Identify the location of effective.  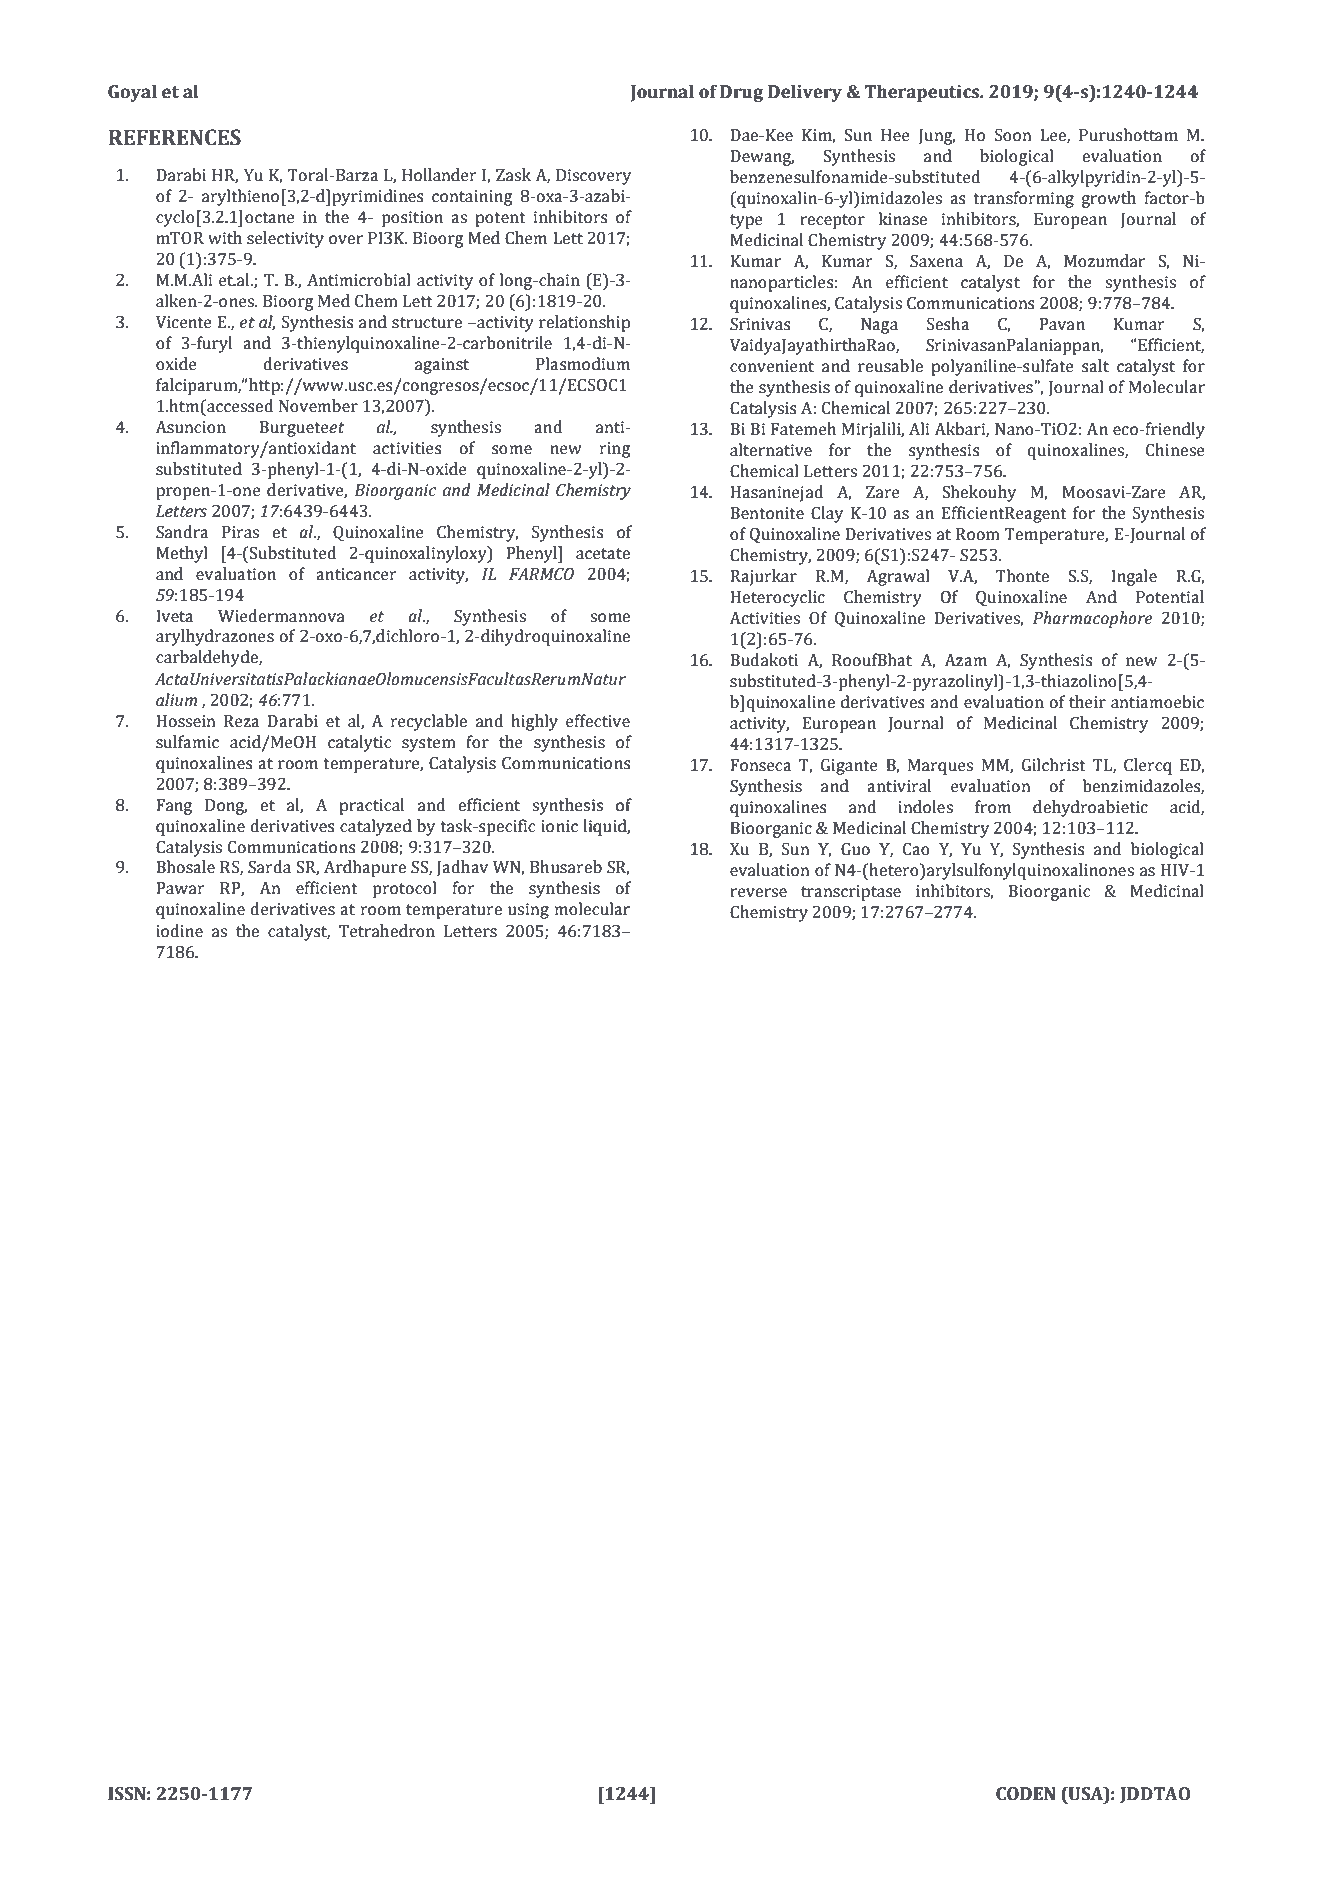
(598, 721).
